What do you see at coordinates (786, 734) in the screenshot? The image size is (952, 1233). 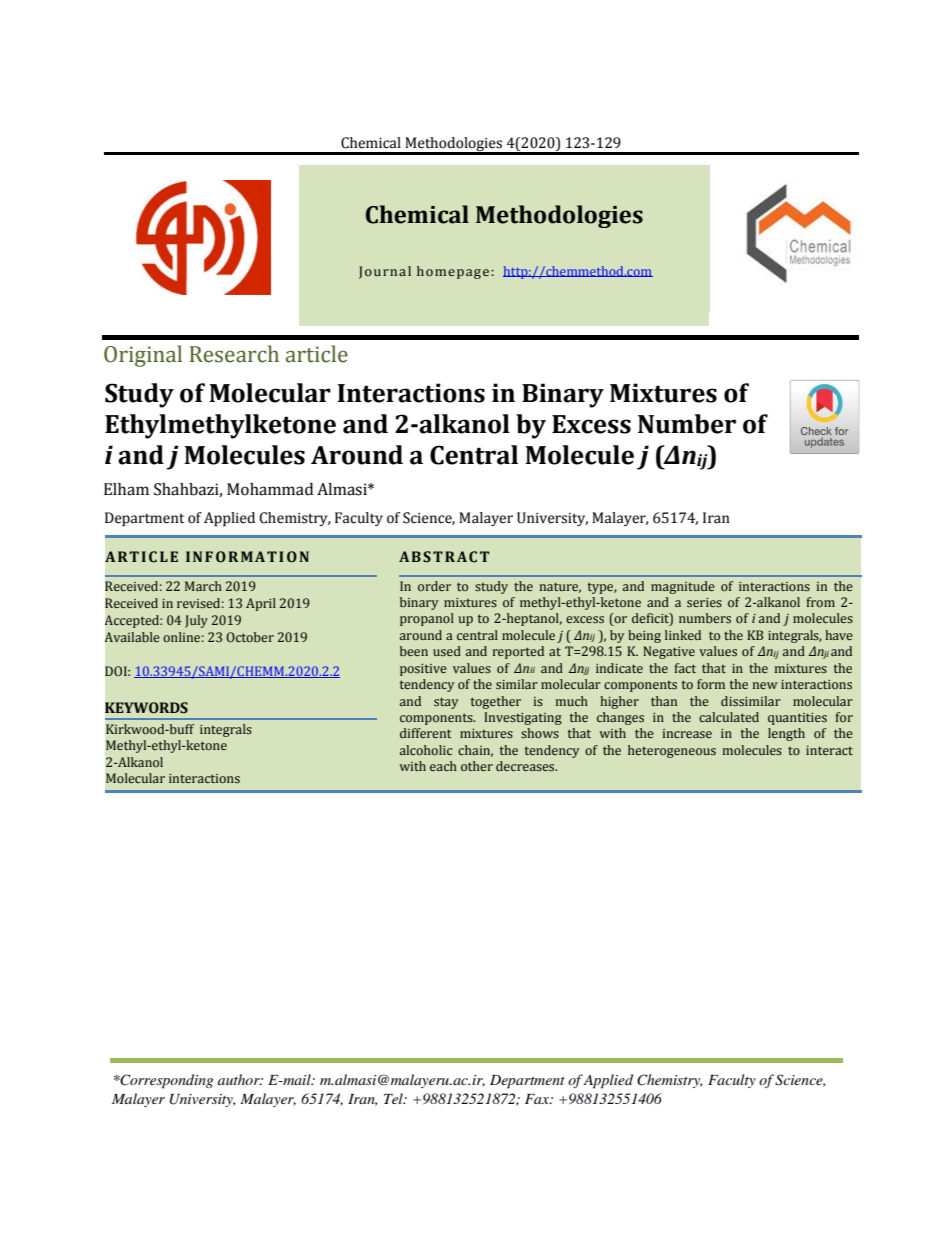 I see `length` at bounding box center [786, 734].
